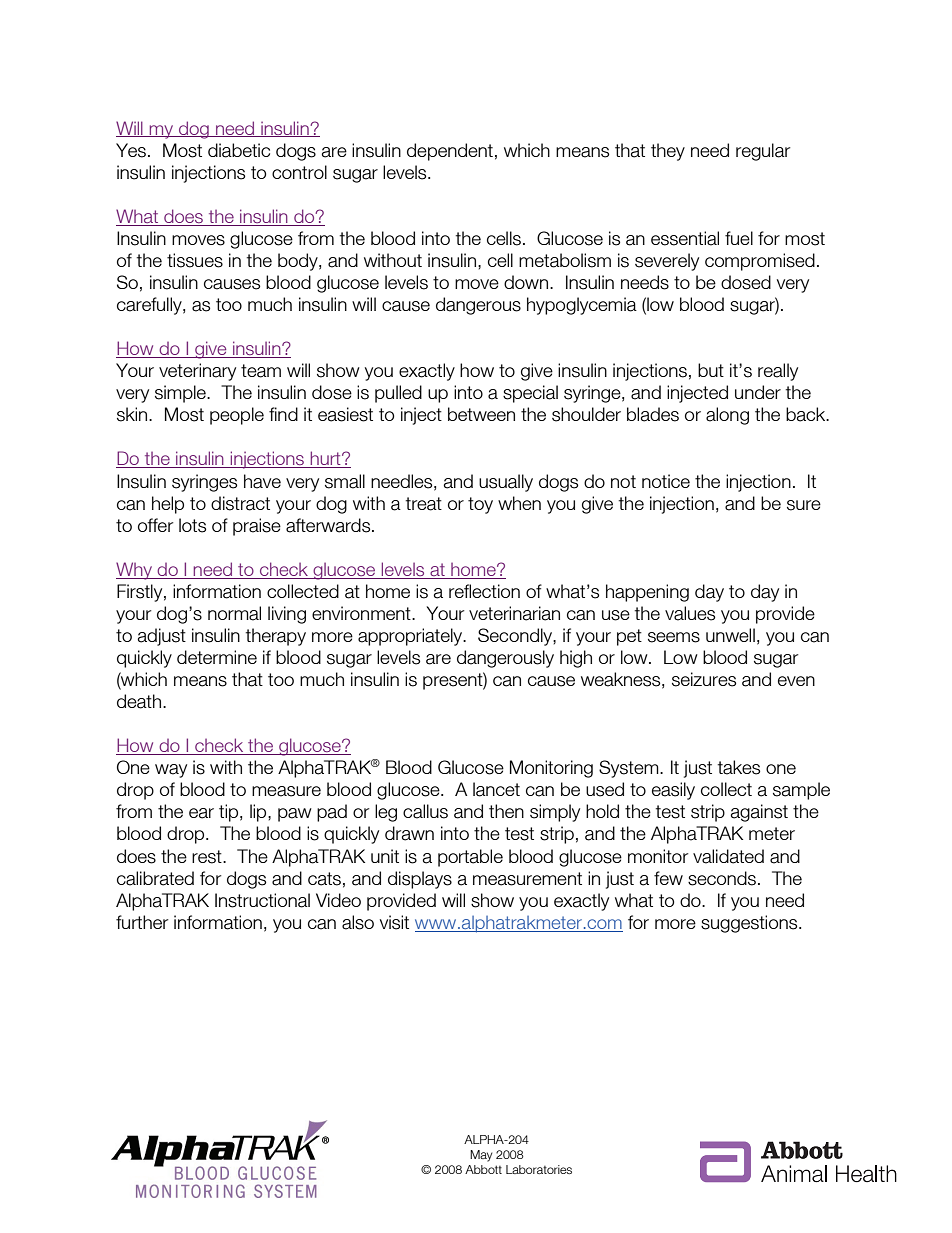 This image has height=1233, width=952. I want to click on Abbott, so click(483, 1169).
